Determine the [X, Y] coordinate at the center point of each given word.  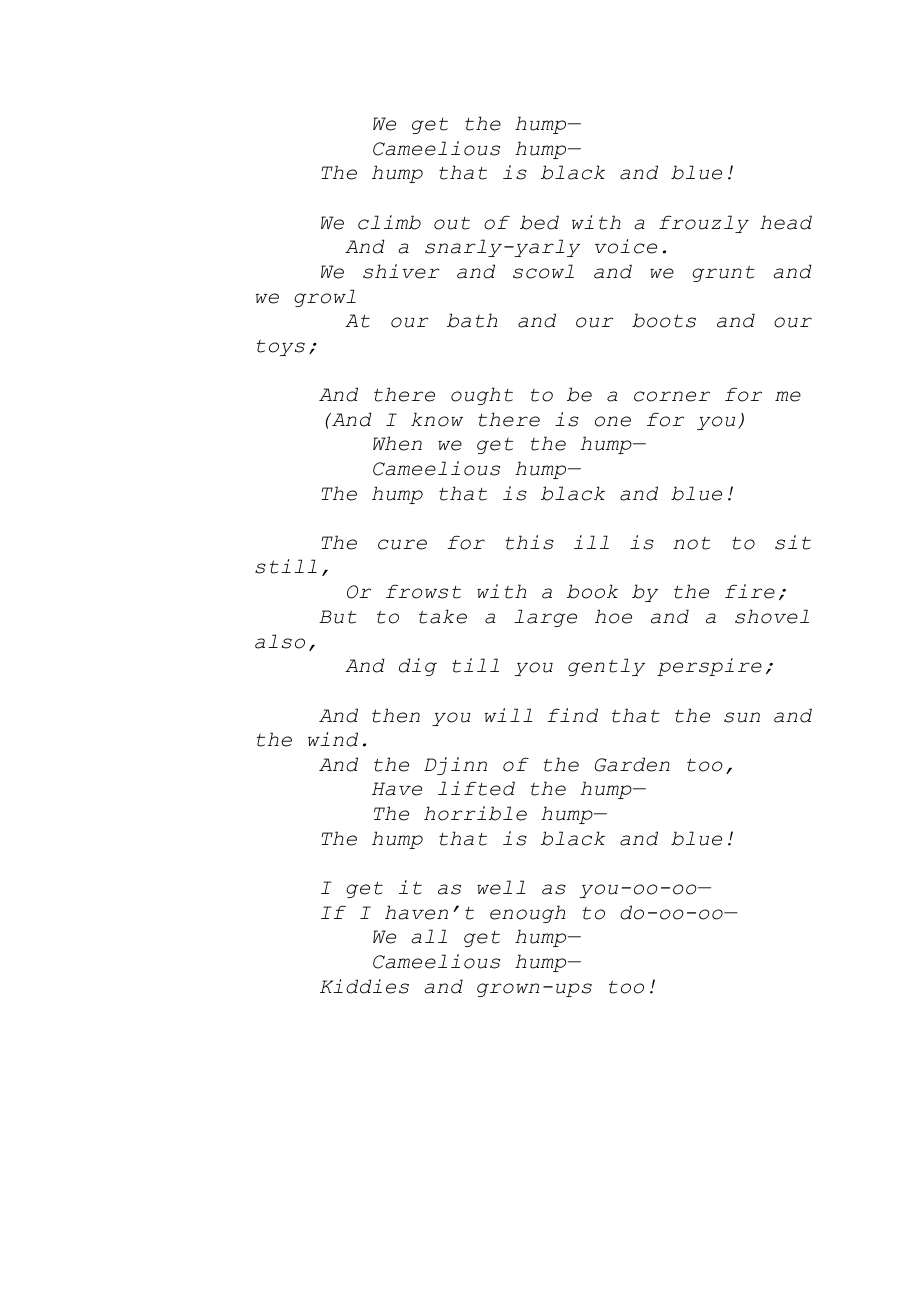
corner [672, 396]
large [545, 618]
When [397, 443]
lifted [476, 788]
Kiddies [364, 986]
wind [333, 739]
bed [539, 222]
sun [742, 717]
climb [389, 222]
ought [482, 396]
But [338, 617]
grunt [723, 273]
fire [750, 591]
